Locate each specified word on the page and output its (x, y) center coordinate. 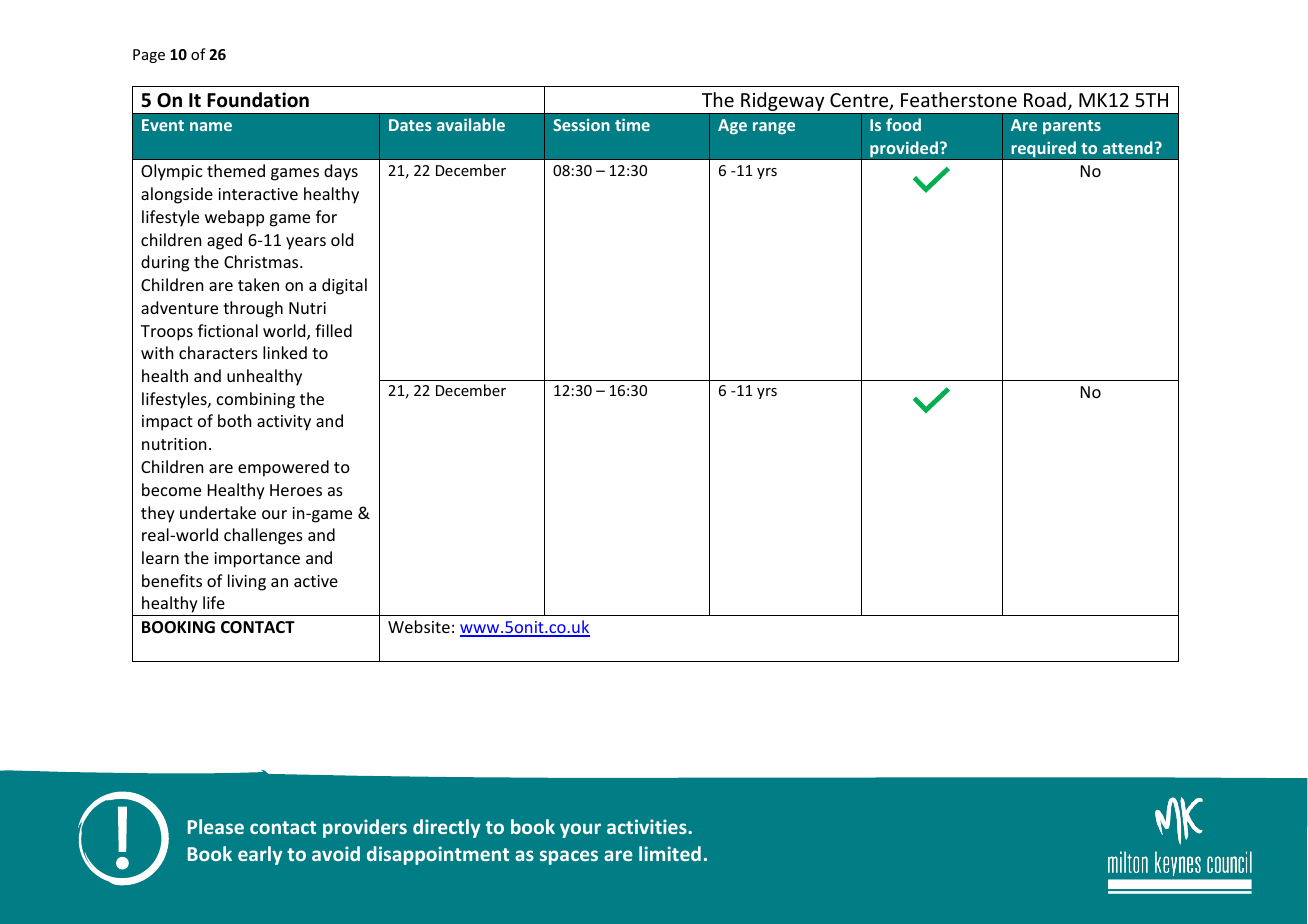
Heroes (296, 490)
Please (216, 826)
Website (419, 626)
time (632, 124)
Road (1045, 99)
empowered (283, 468)
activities (648, 826)
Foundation (258, 100)
